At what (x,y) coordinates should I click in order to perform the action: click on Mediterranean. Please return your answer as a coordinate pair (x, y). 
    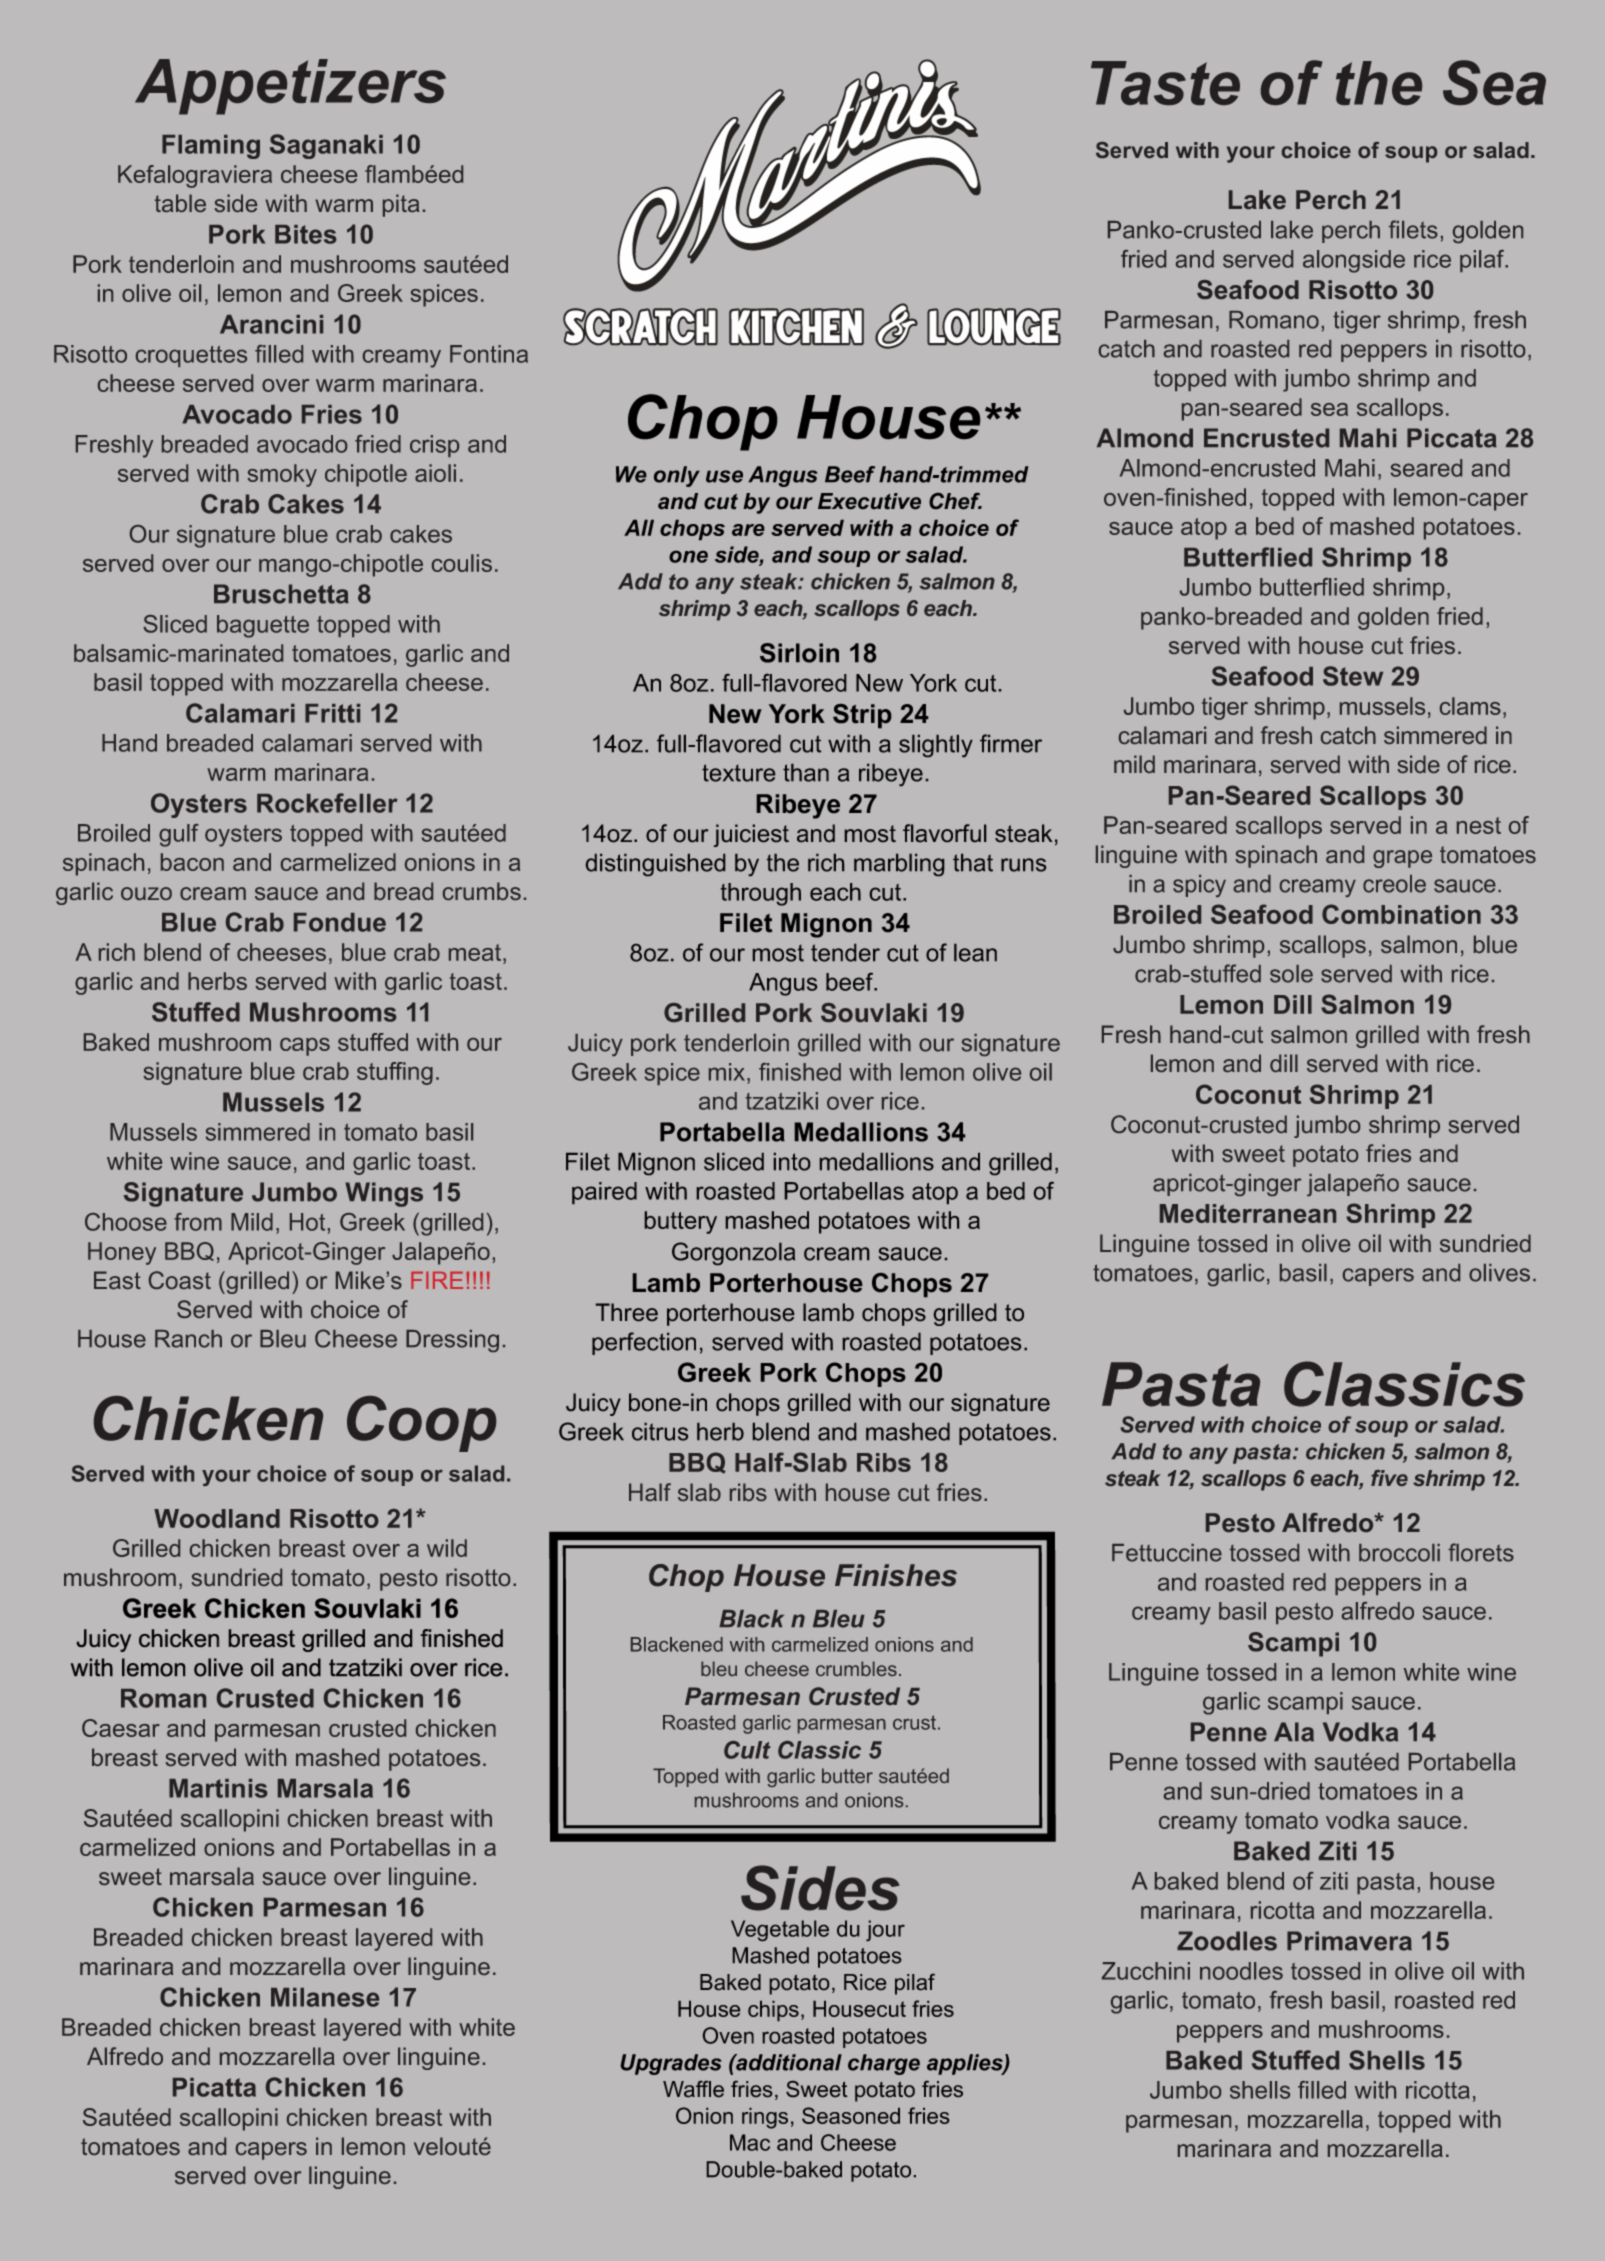
    Looking at the image, I should click on (1248, 1213).
